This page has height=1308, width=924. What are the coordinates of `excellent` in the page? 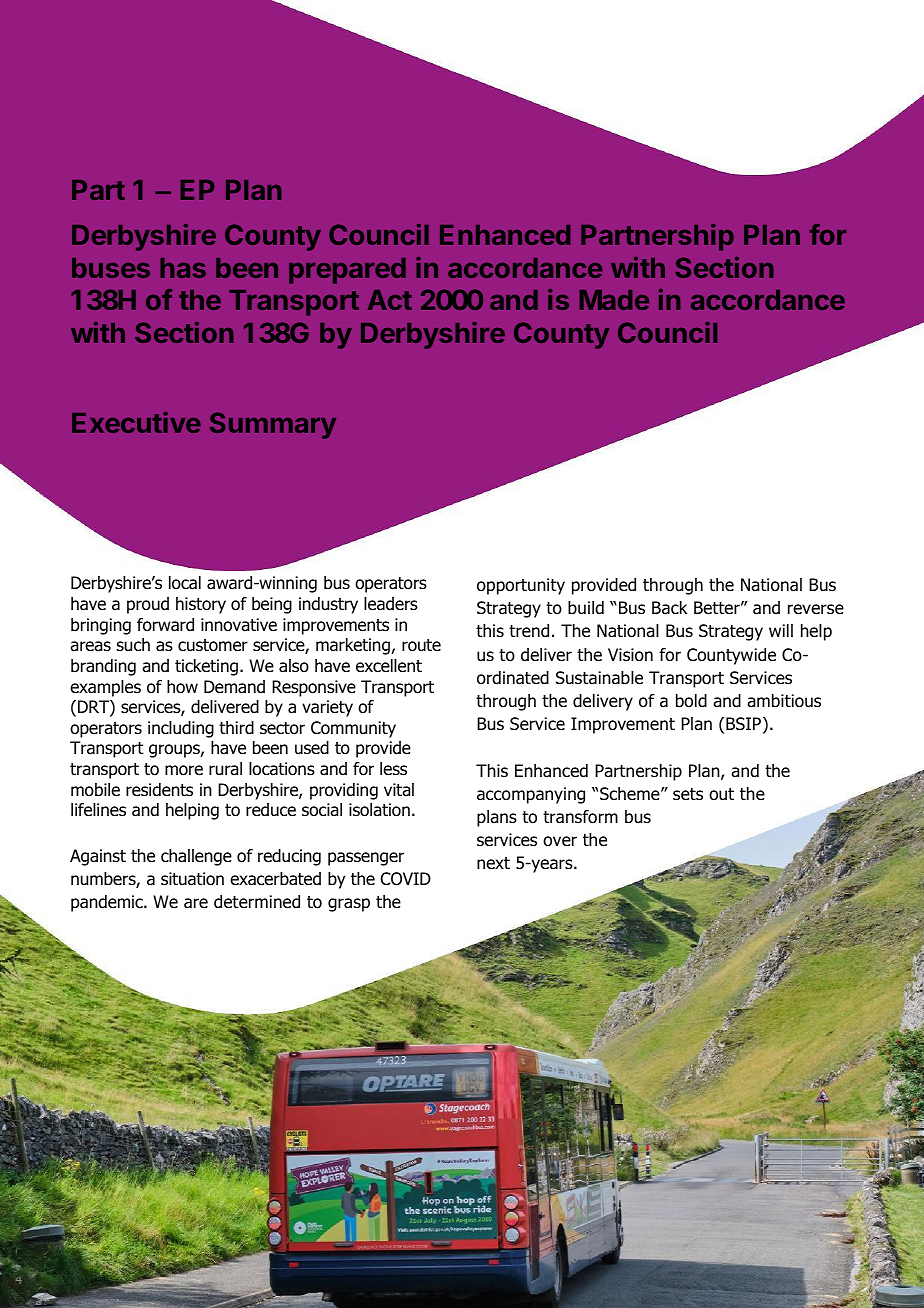 It's located at (389, 666).
